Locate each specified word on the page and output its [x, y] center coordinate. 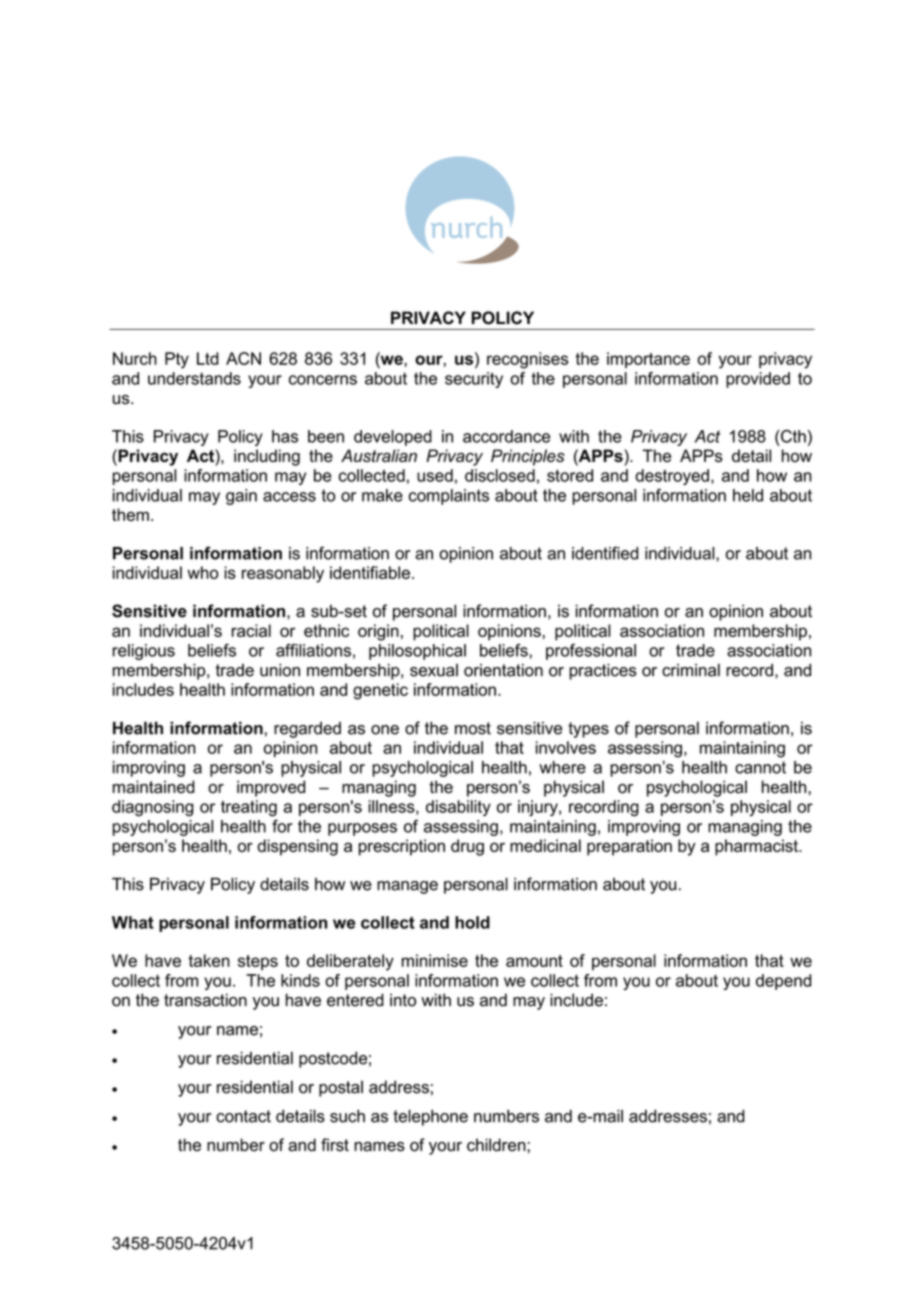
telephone [430, 1117]
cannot [760, 767]
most [473, 728]
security [474, 380]
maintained [154, 787]
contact [243, 1116]
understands [194, 378]
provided [758, 380]
